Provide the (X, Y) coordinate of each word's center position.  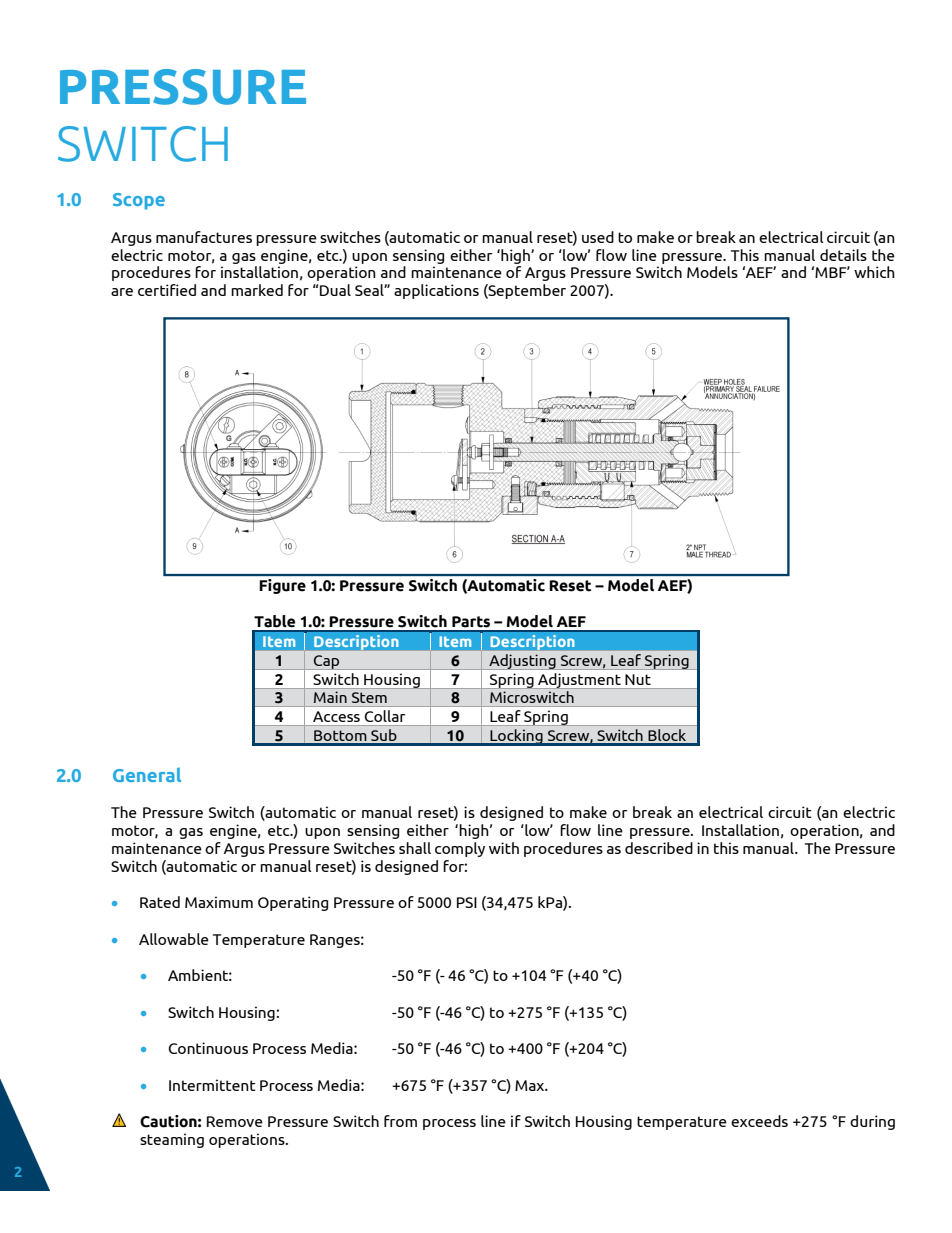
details (843, 255)
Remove (235, 1121)
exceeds (759, 1121)
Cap (327, 662)
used (598, 237)
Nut (638, 679)
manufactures (204, 237)
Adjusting (522, 662)
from (400, 1121)
